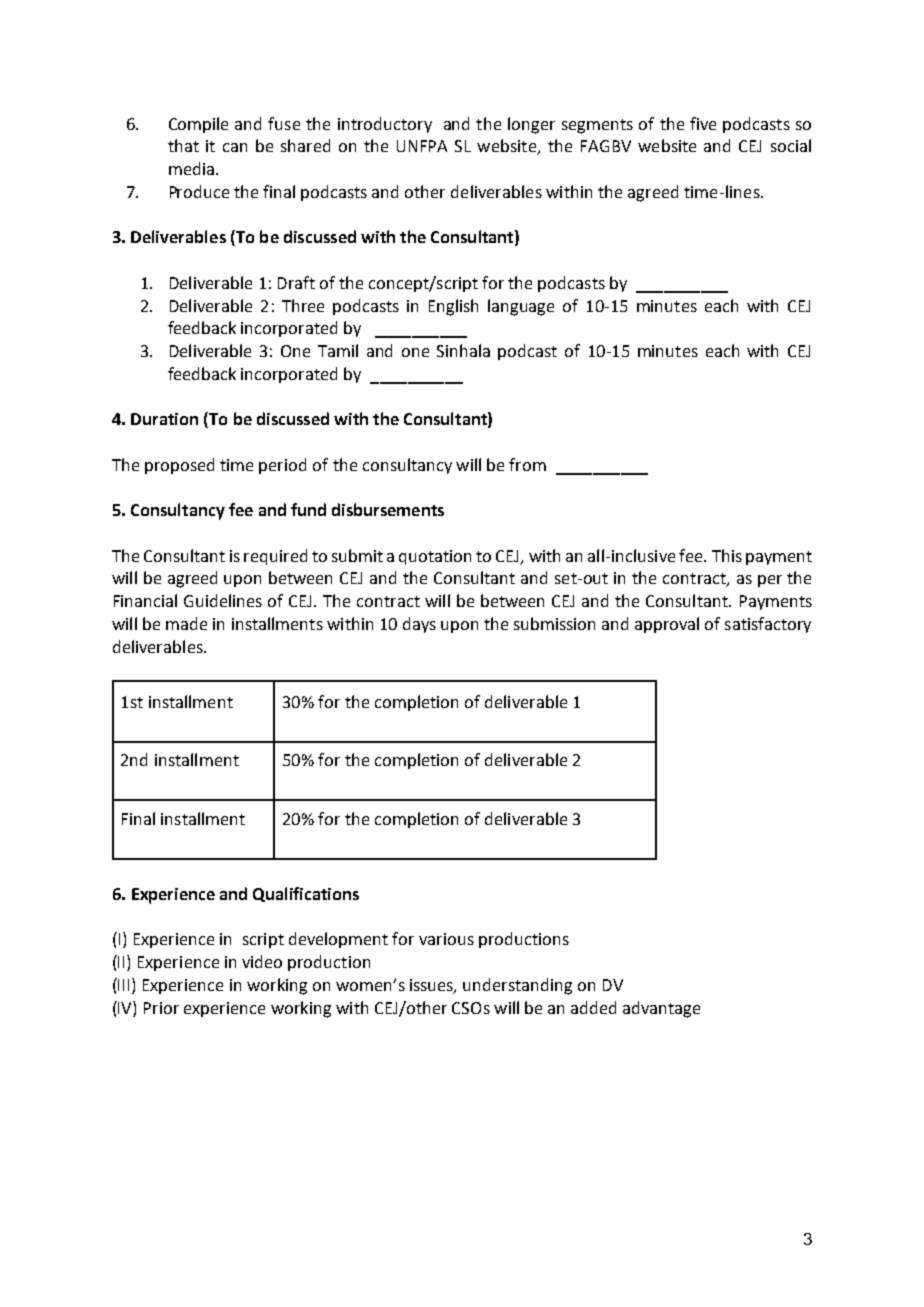  What do you see at coordinates (661, 1009) in the document?
I see `advantage` at bounding box center [661, 1009].
